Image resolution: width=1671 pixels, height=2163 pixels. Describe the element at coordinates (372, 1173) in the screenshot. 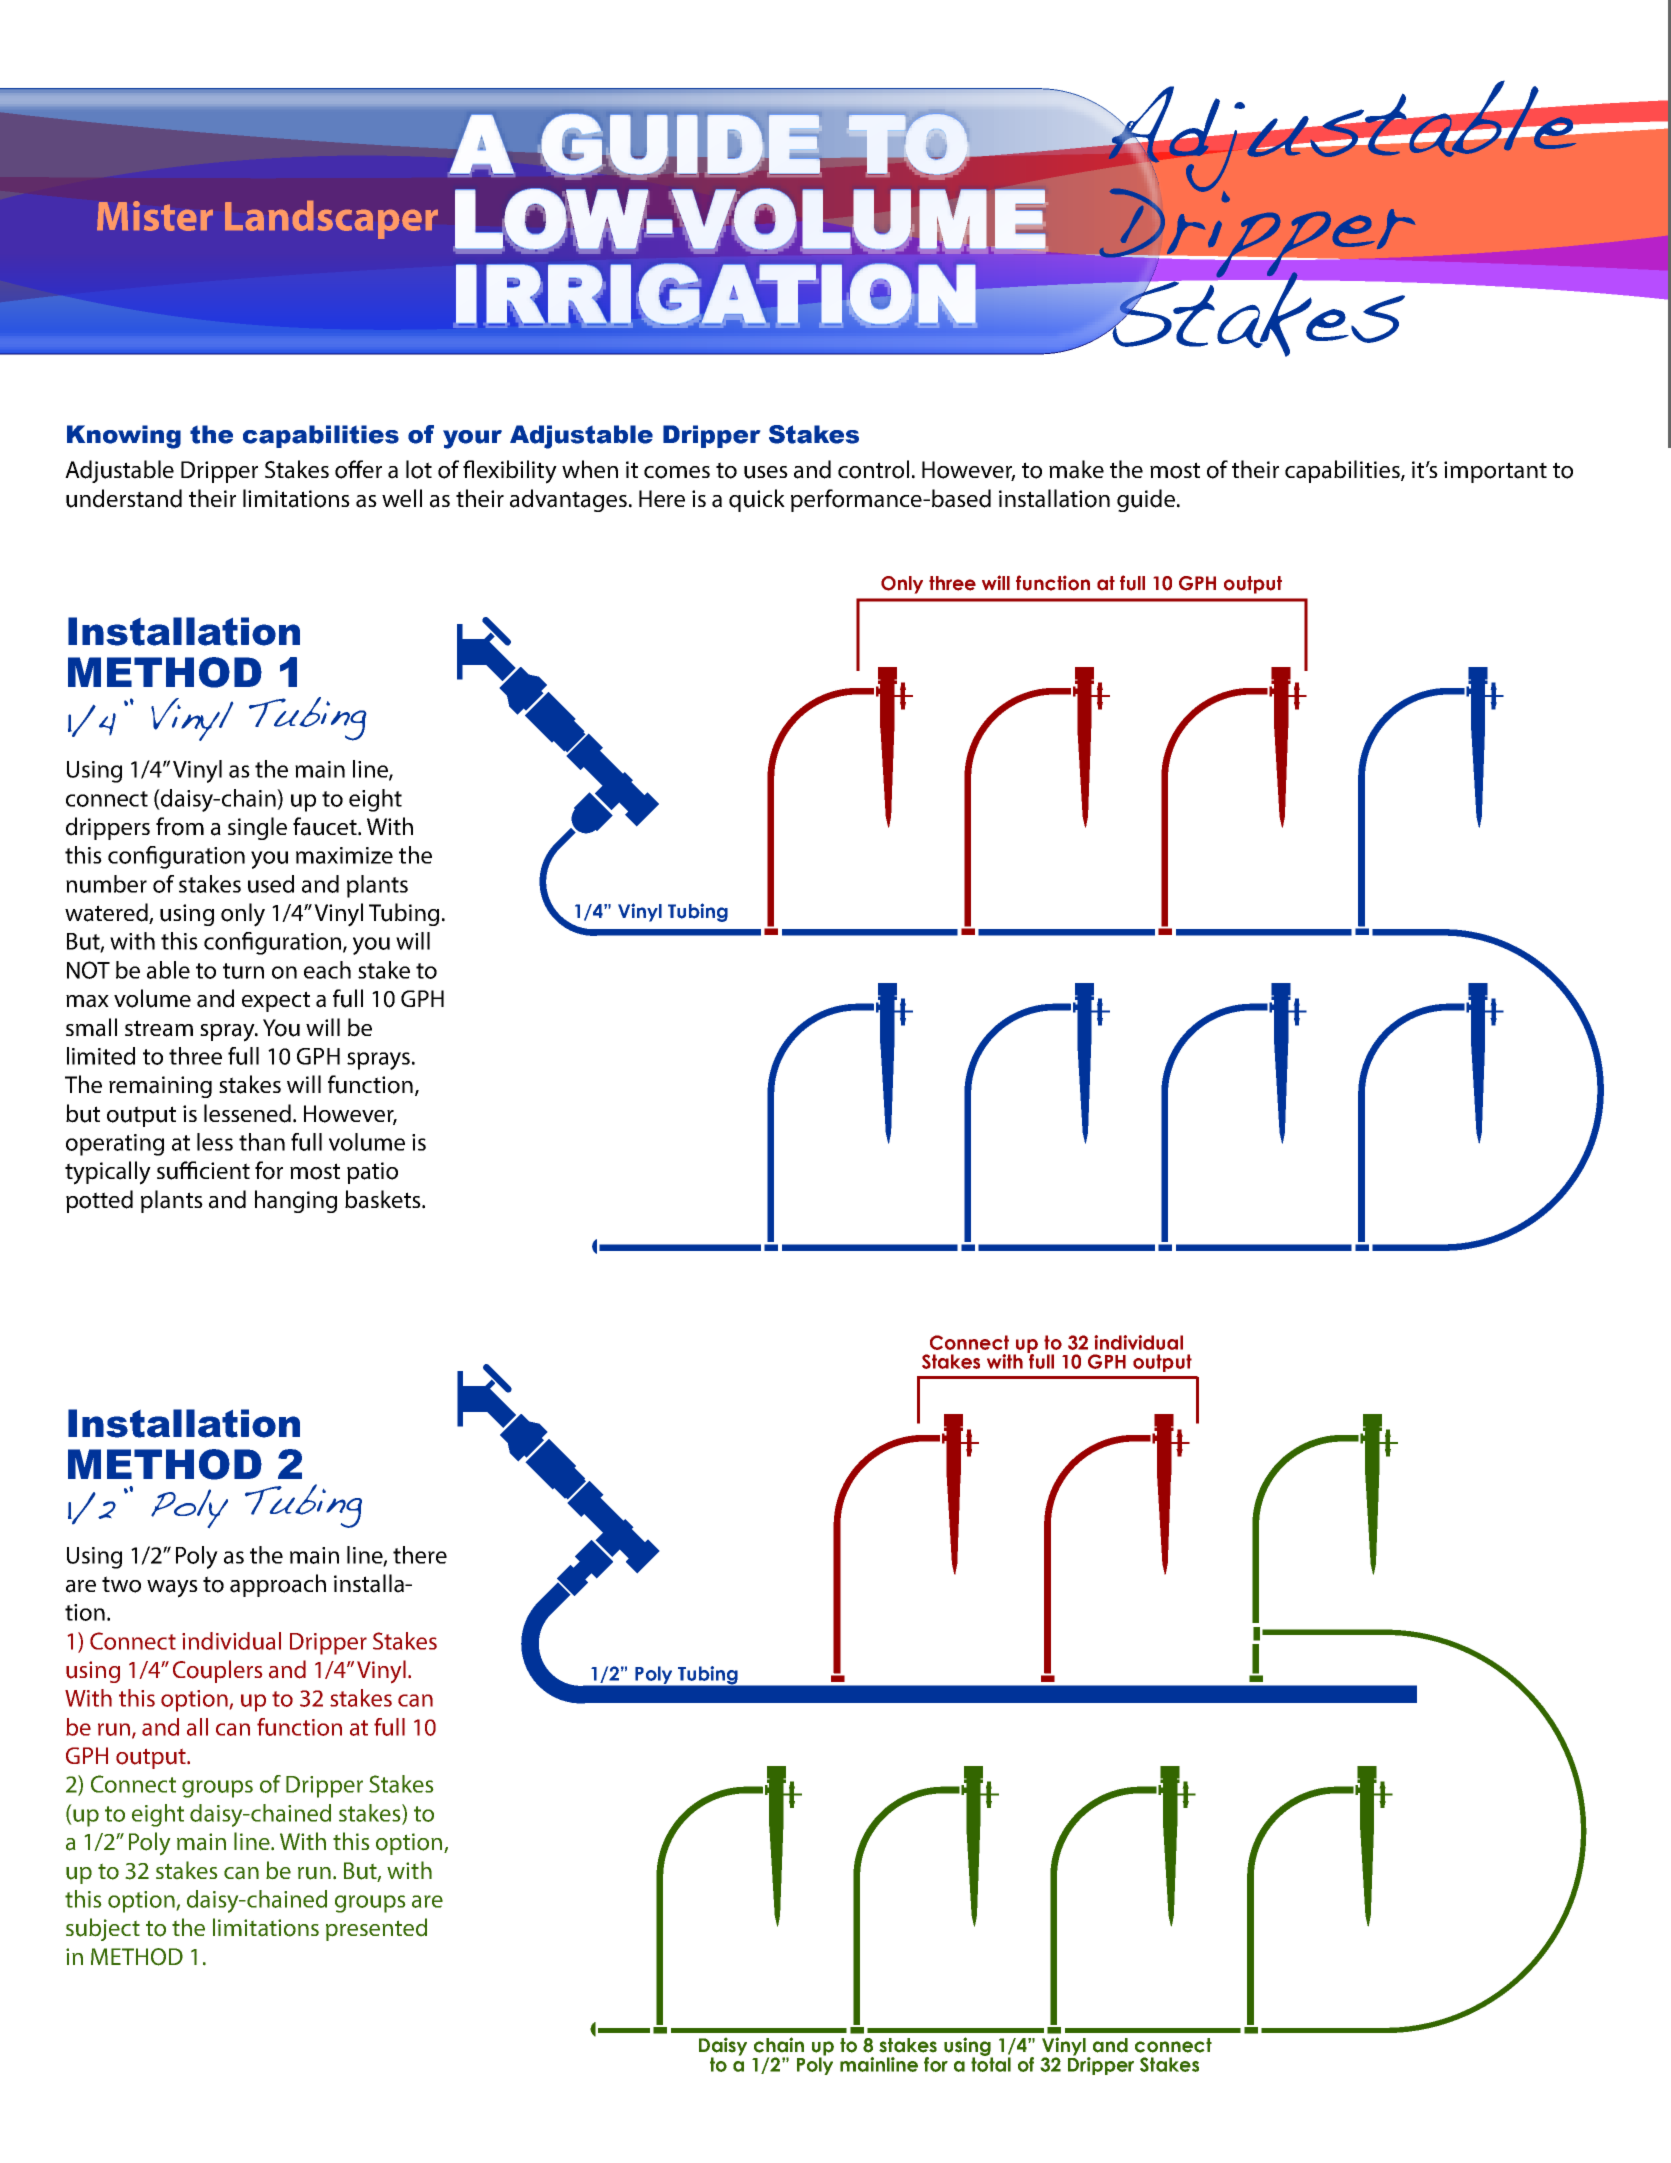

I see `patio` at that location.
